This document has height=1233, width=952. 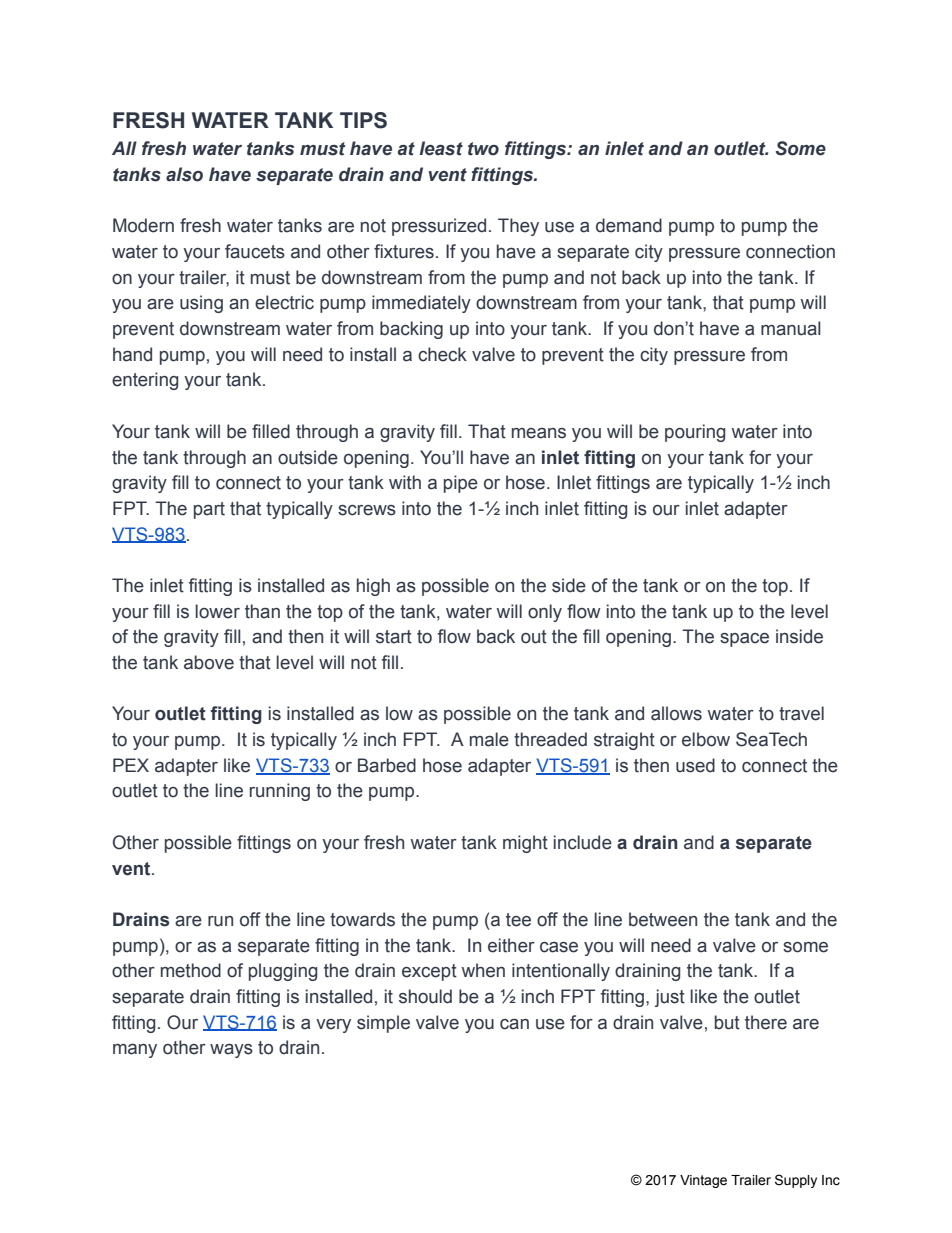 I want to click on when, so click(x=483, y=970).
